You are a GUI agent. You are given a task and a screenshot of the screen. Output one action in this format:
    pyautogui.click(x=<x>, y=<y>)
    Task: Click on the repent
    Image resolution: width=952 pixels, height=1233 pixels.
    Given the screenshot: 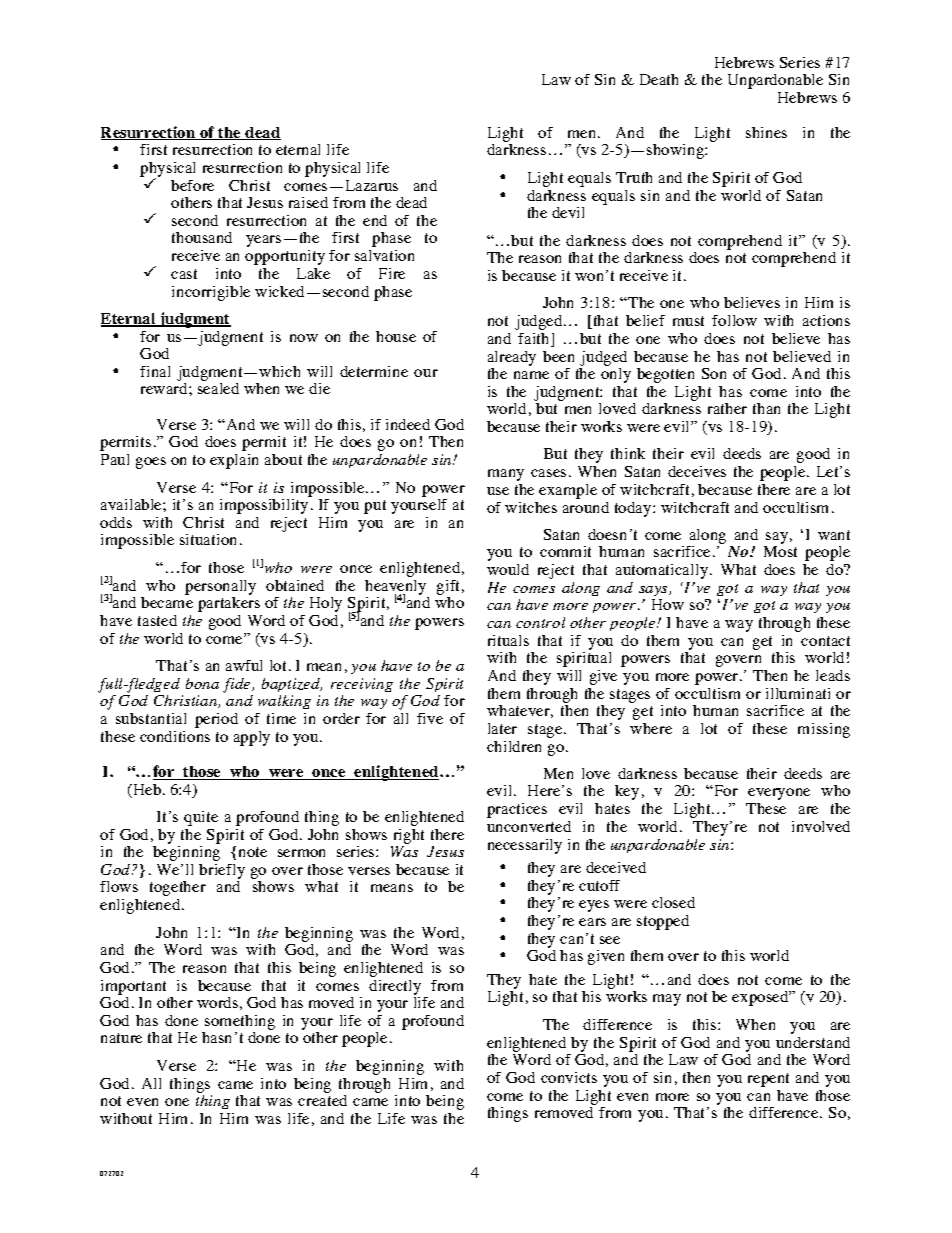 What is the action you would take?
    pyautogui.click(x=768, y=1080)
